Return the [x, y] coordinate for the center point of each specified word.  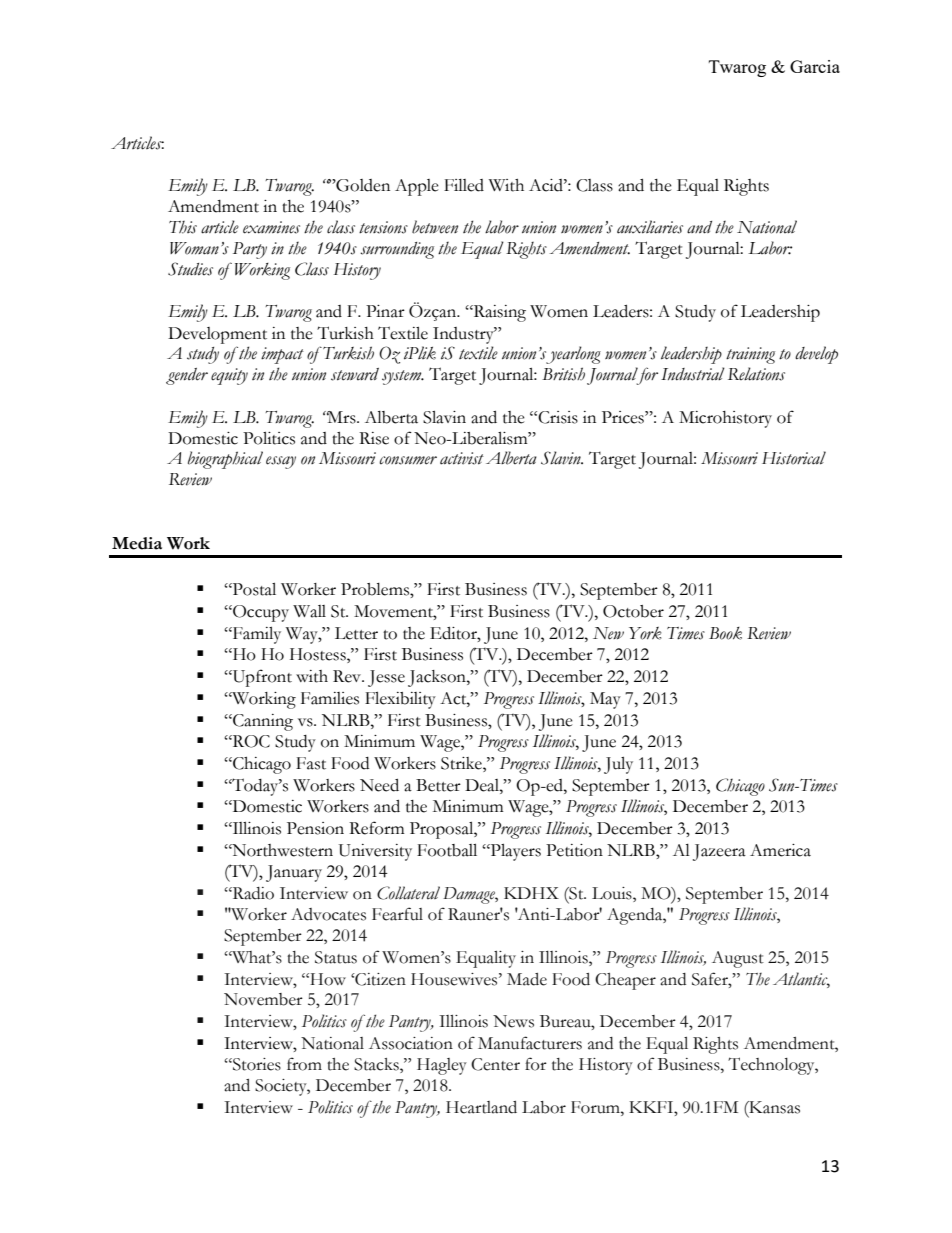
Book [725, 633]
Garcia [815, 66]
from [304, 1064]
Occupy [260, 613]
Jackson [438, 678]
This [183, 227]
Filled [464, 185]
